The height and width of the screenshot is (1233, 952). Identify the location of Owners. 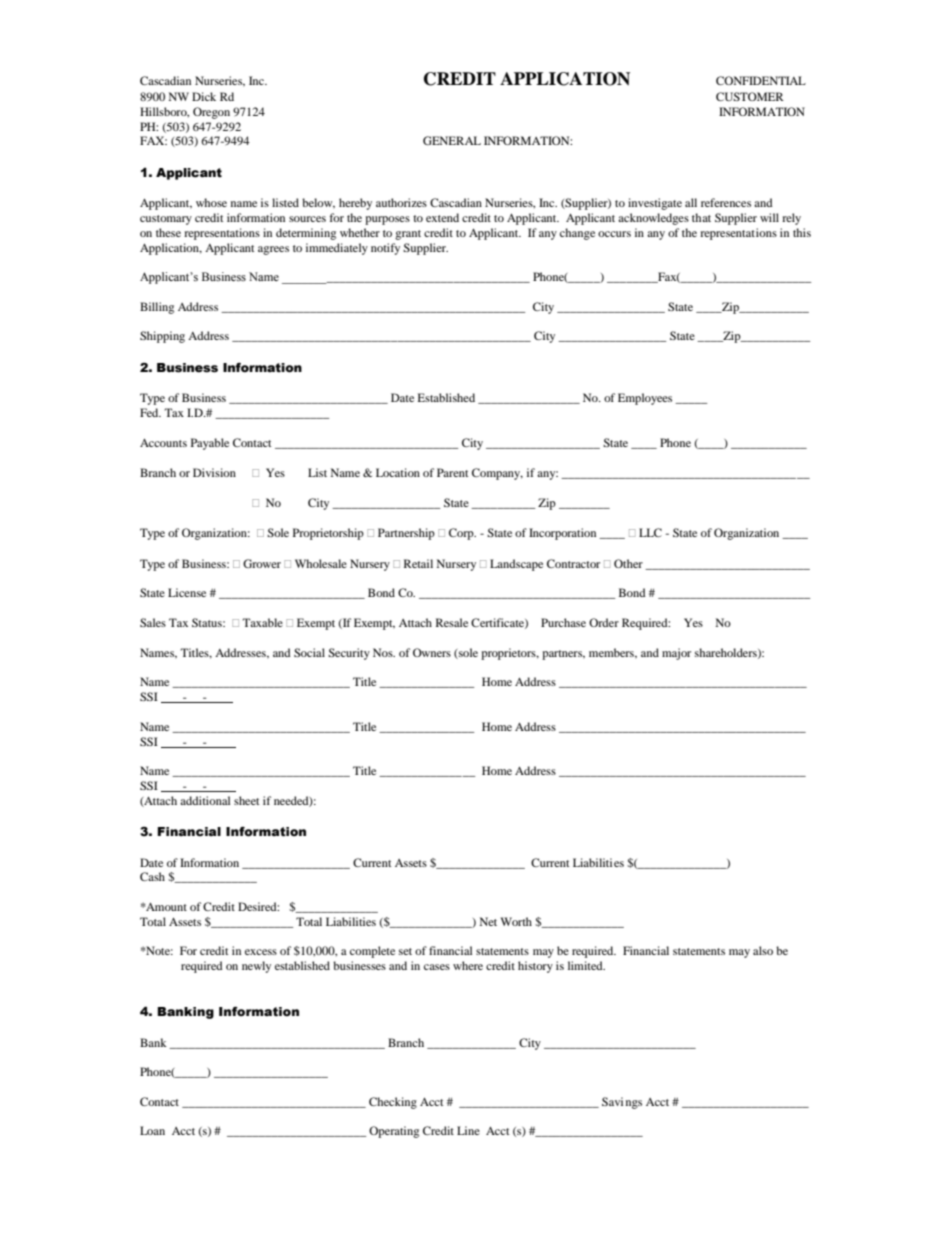
(432, 652).
